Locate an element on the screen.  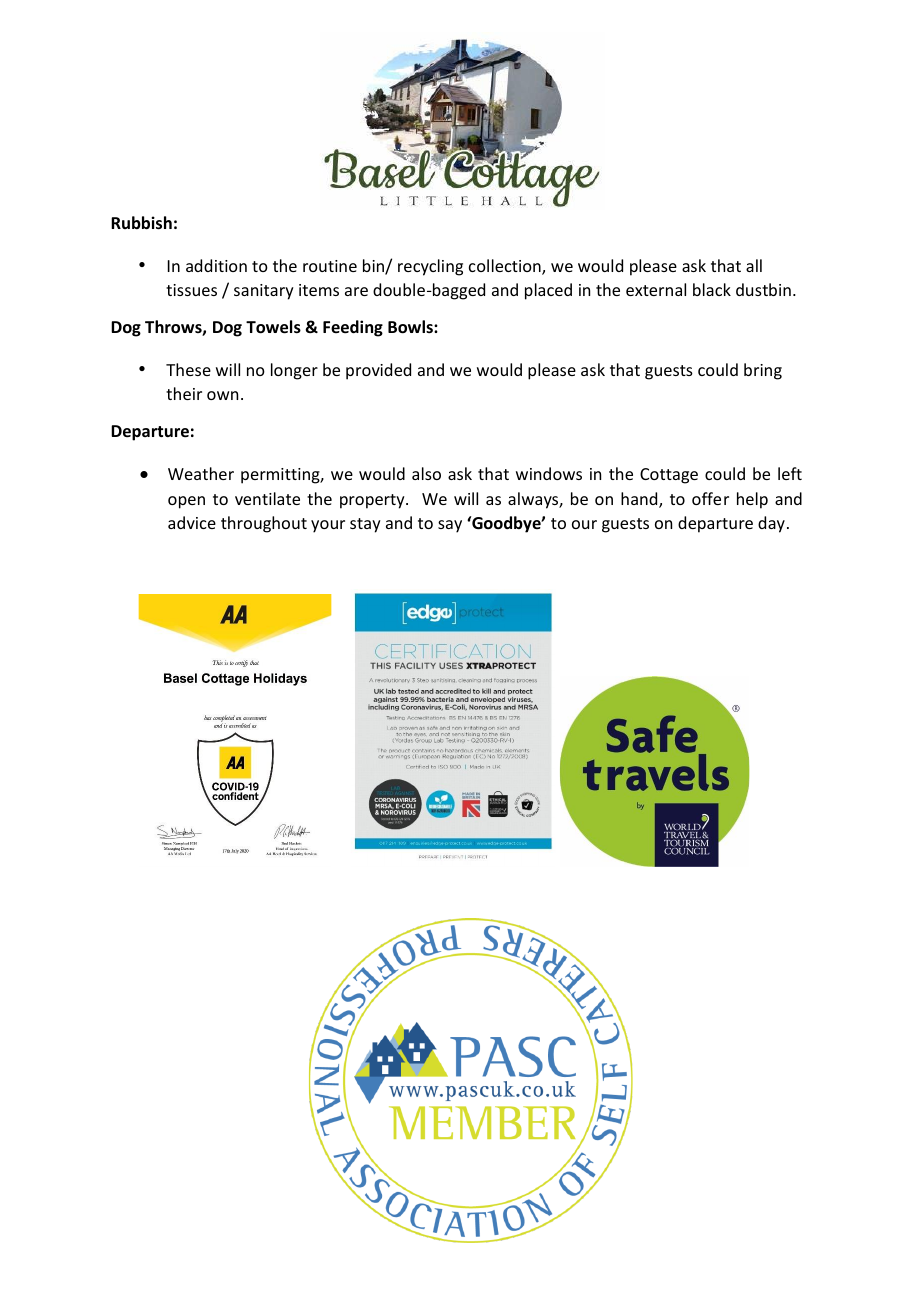
black is located at coordinates (712, 289).
